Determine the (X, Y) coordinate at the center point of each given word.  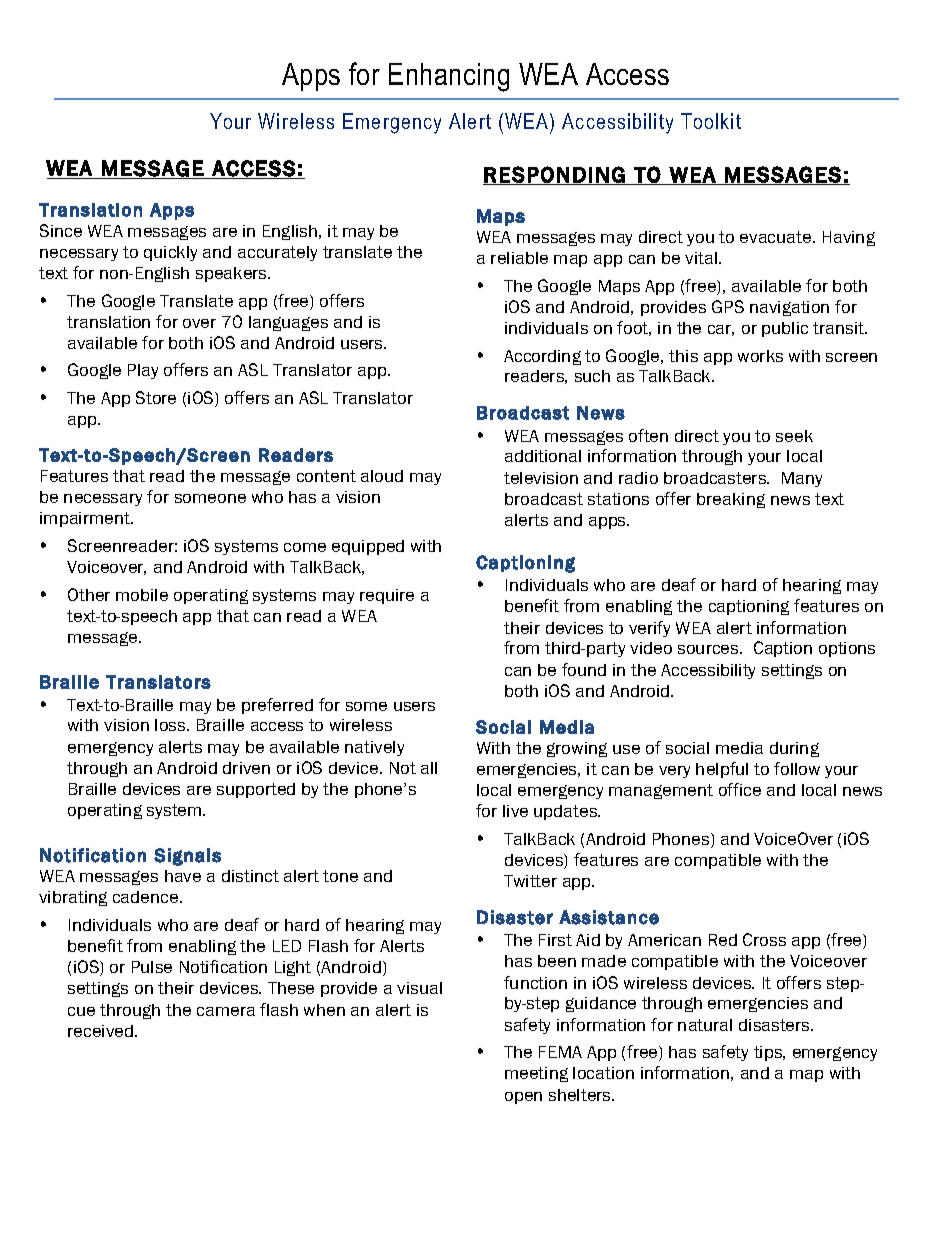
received (100, 1031)
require (387, 596)
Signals (187, 857)
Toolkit (711, 121)
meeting (536, 1074)
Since (61, 230)
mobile (142, 595)
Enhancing (449, 77)
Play (143, 371)
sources (709, 649)
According (542, 357)
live (515, 811)
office (740, 789)
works (760, 356)
